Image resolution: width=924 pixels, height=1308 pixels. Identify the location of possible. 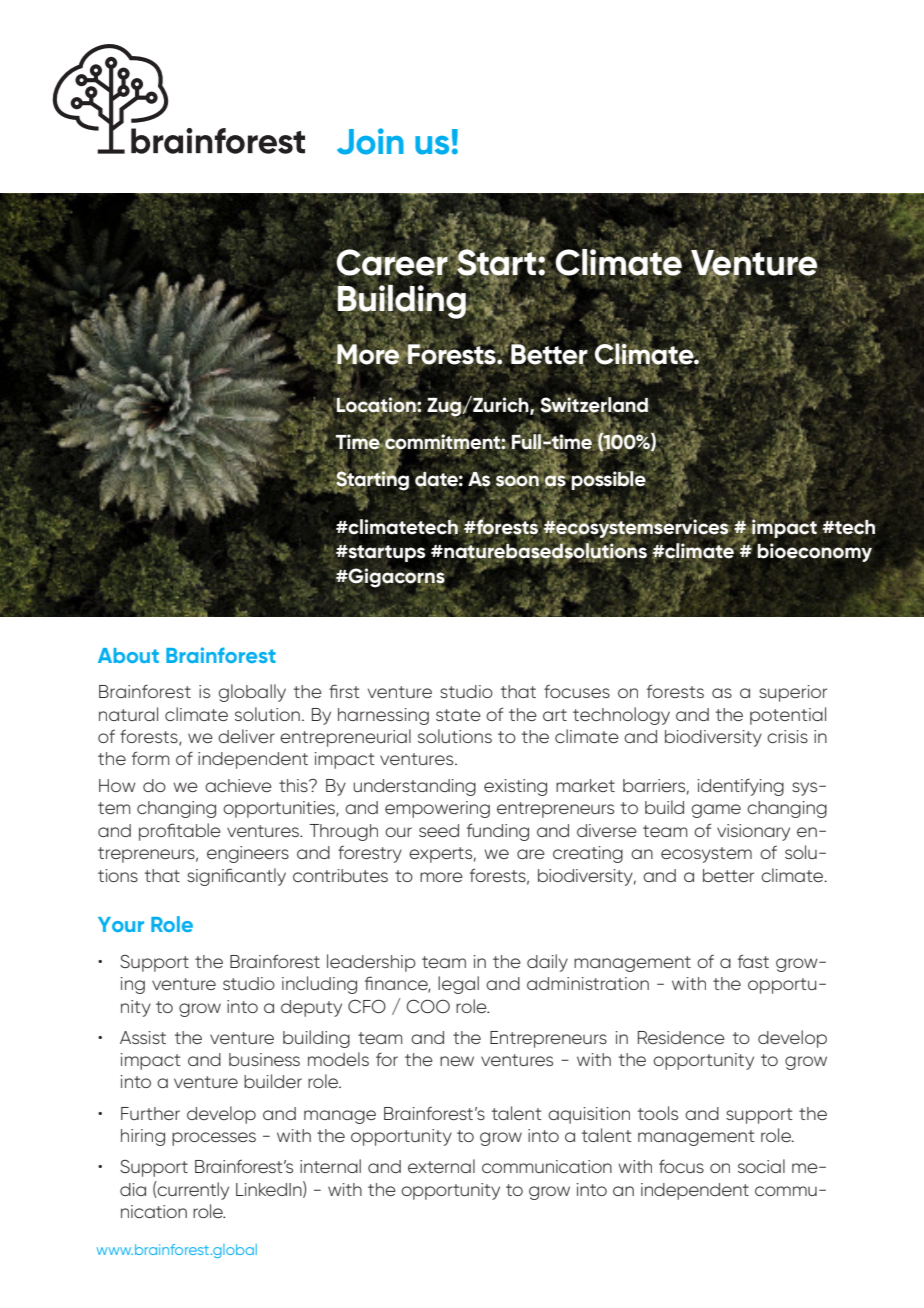
(608, 479).
